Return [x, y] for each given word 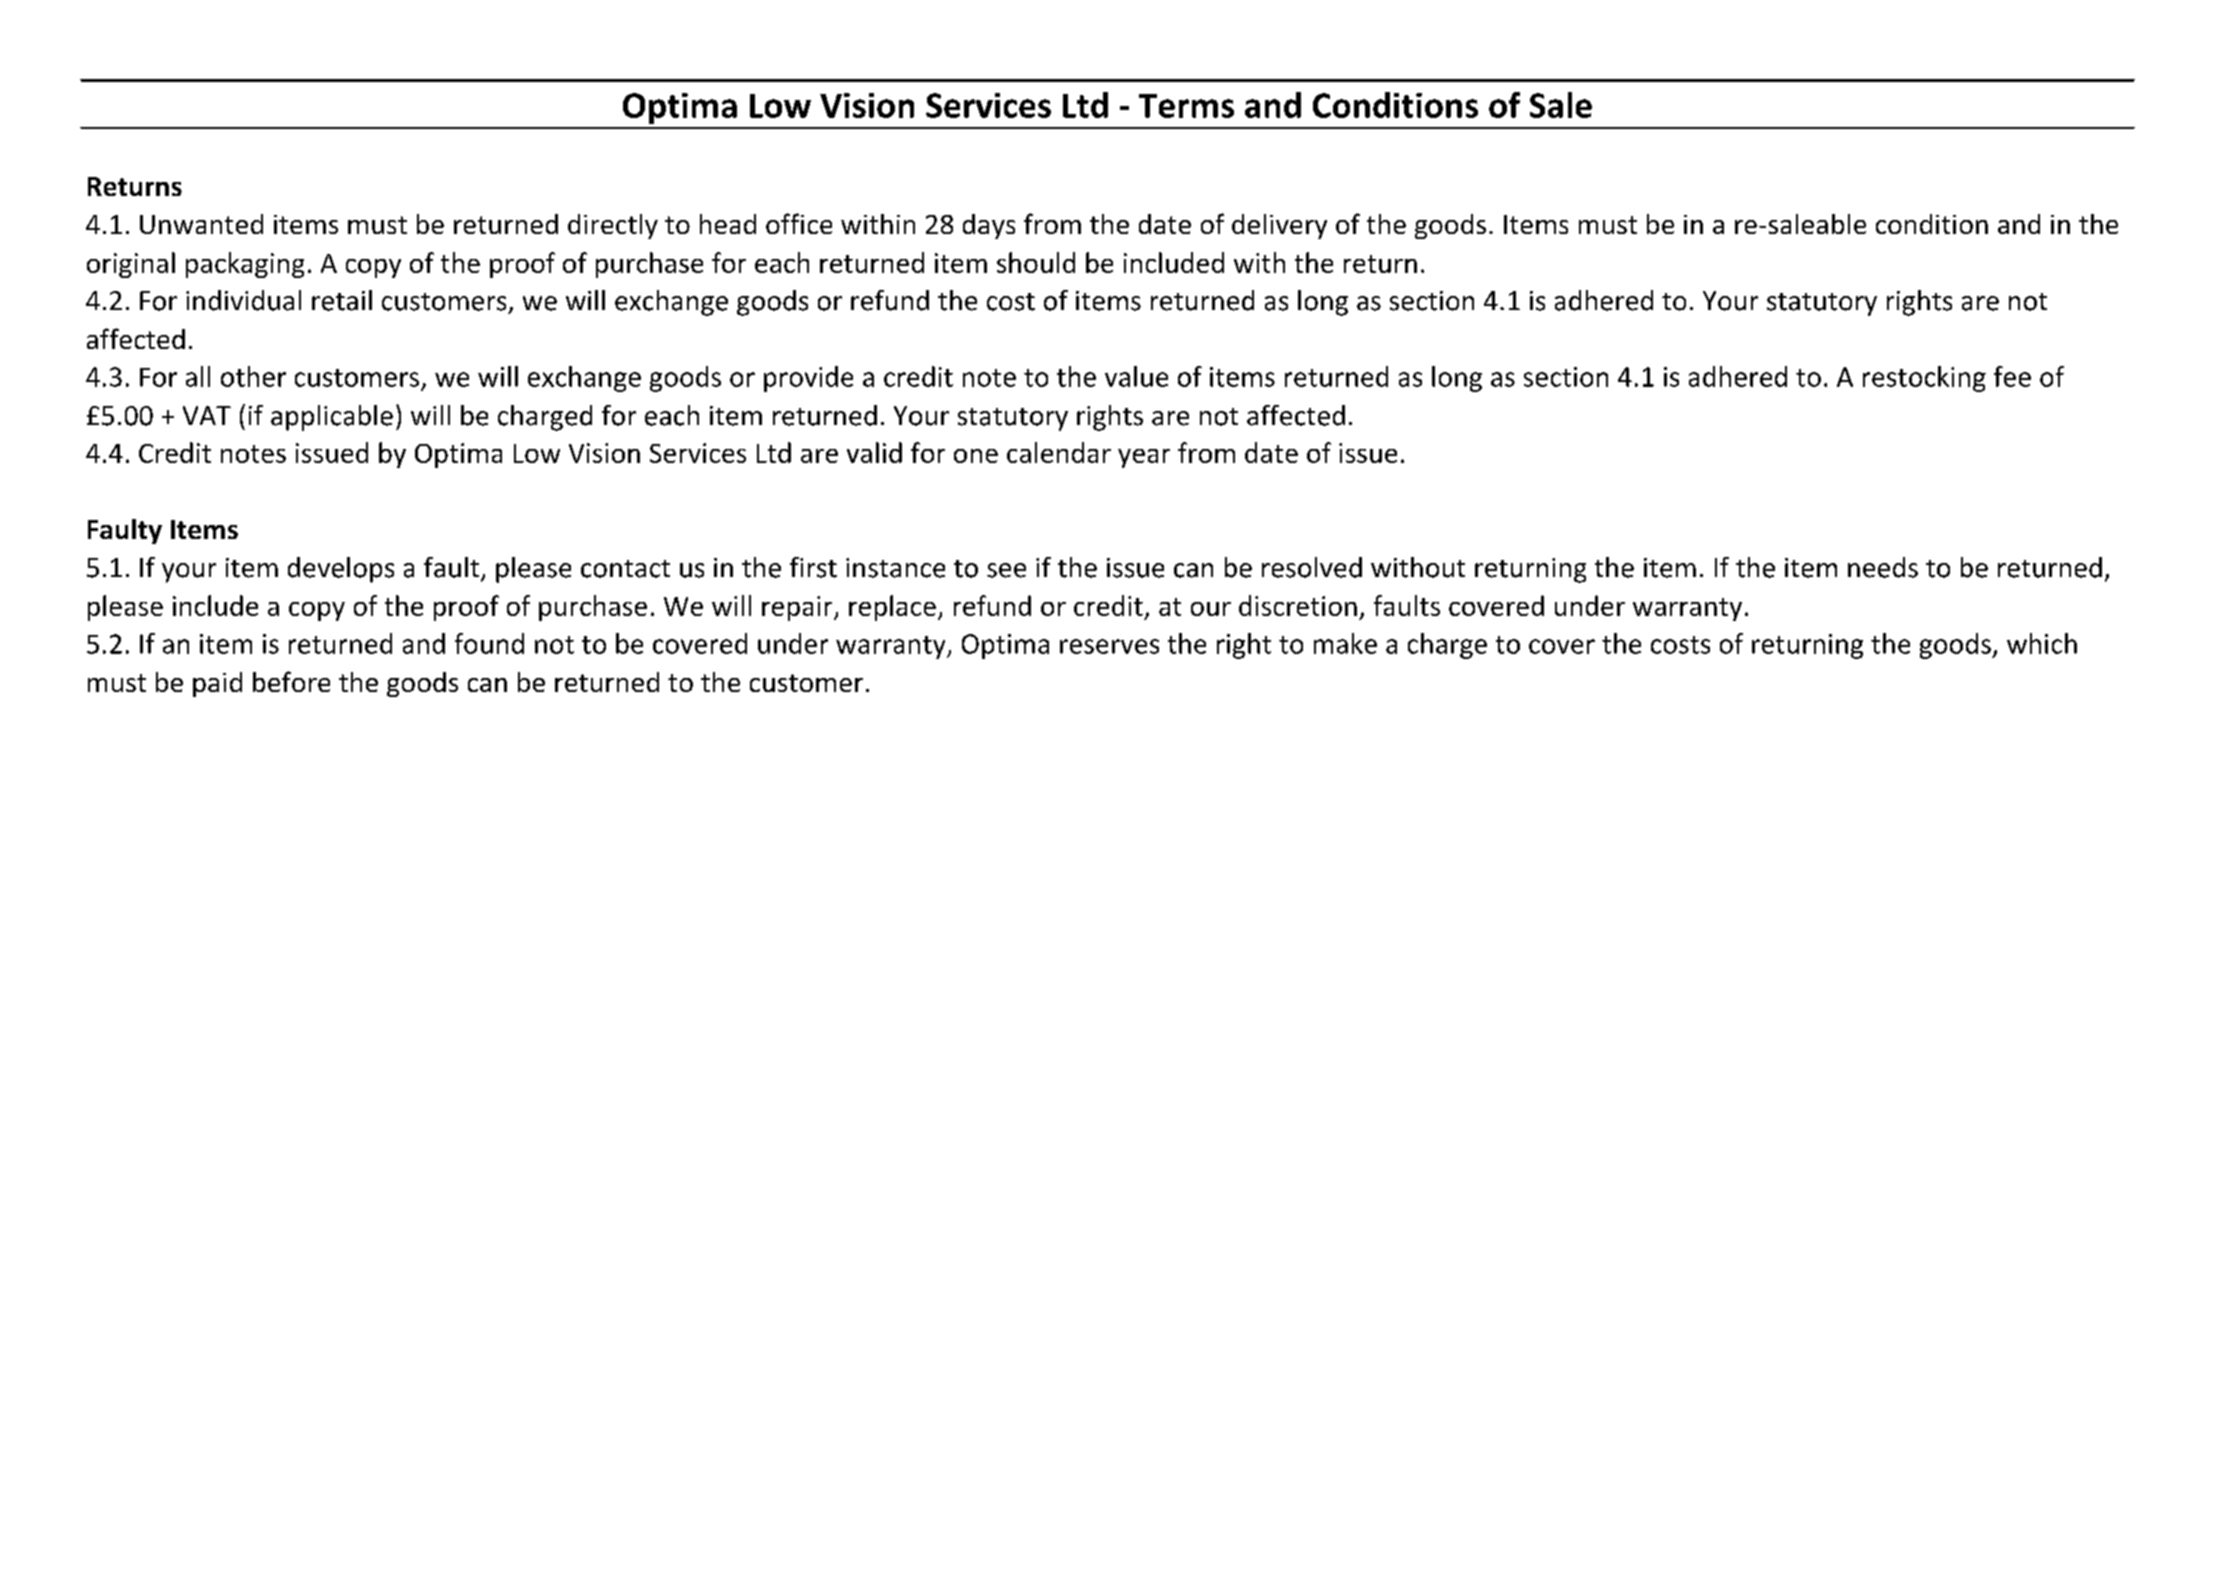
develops [341, 570]
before [291, 681]
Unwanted [201, 224]
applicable [332, 418]
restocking [1924, 379]
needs [1883, 567]
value [1136, 376]
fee [2012, 376]
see [1006, 570]
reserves [1109, 646]
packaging [245, 265]
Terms [1186, 106]
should [1036, 262]
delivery [1279, 226]
